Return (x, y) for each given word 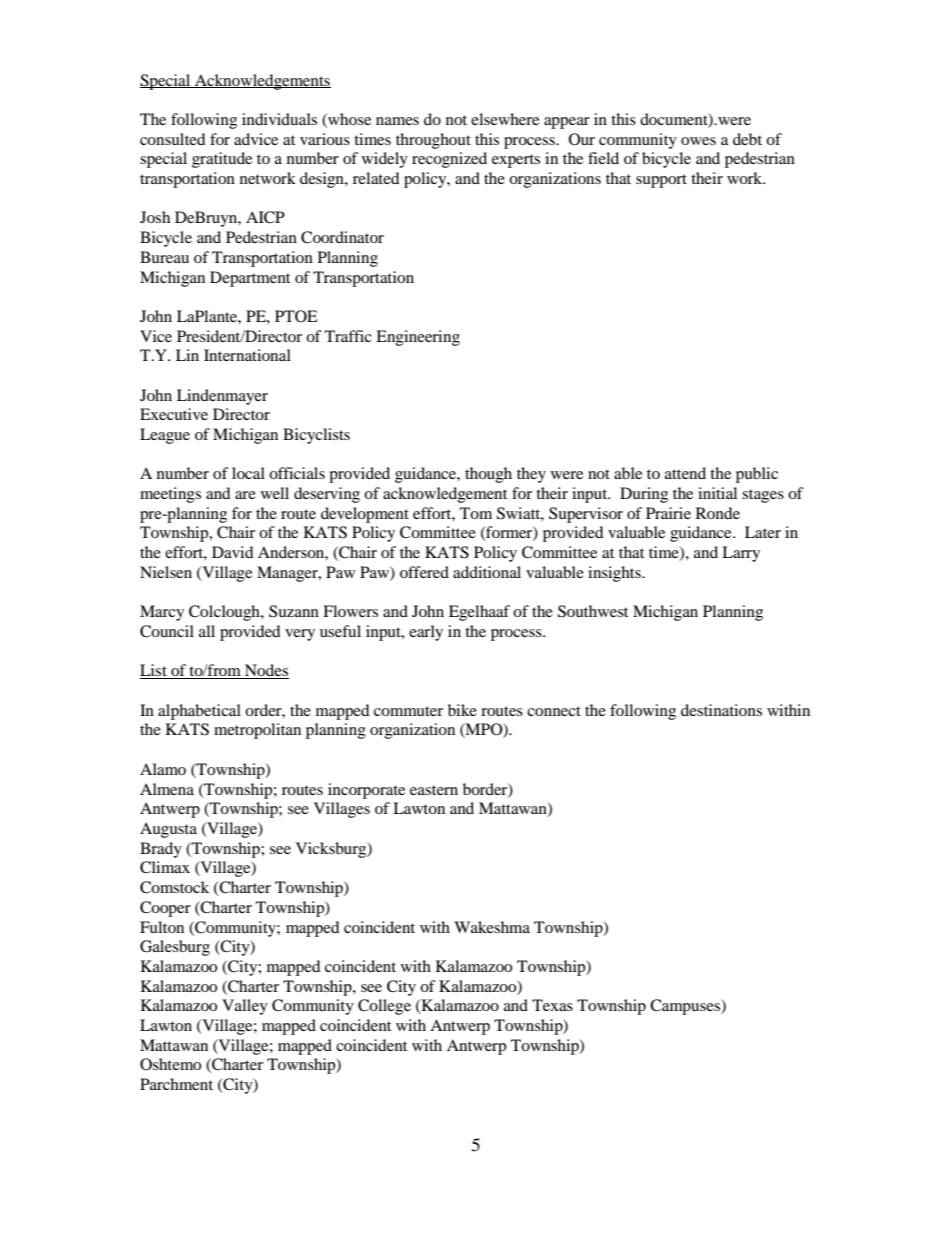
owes (698, 141)
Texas (552, 1005)
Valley (245, 1007)
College (384, 1007)
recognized (449, 160)
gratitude (222, 160)
